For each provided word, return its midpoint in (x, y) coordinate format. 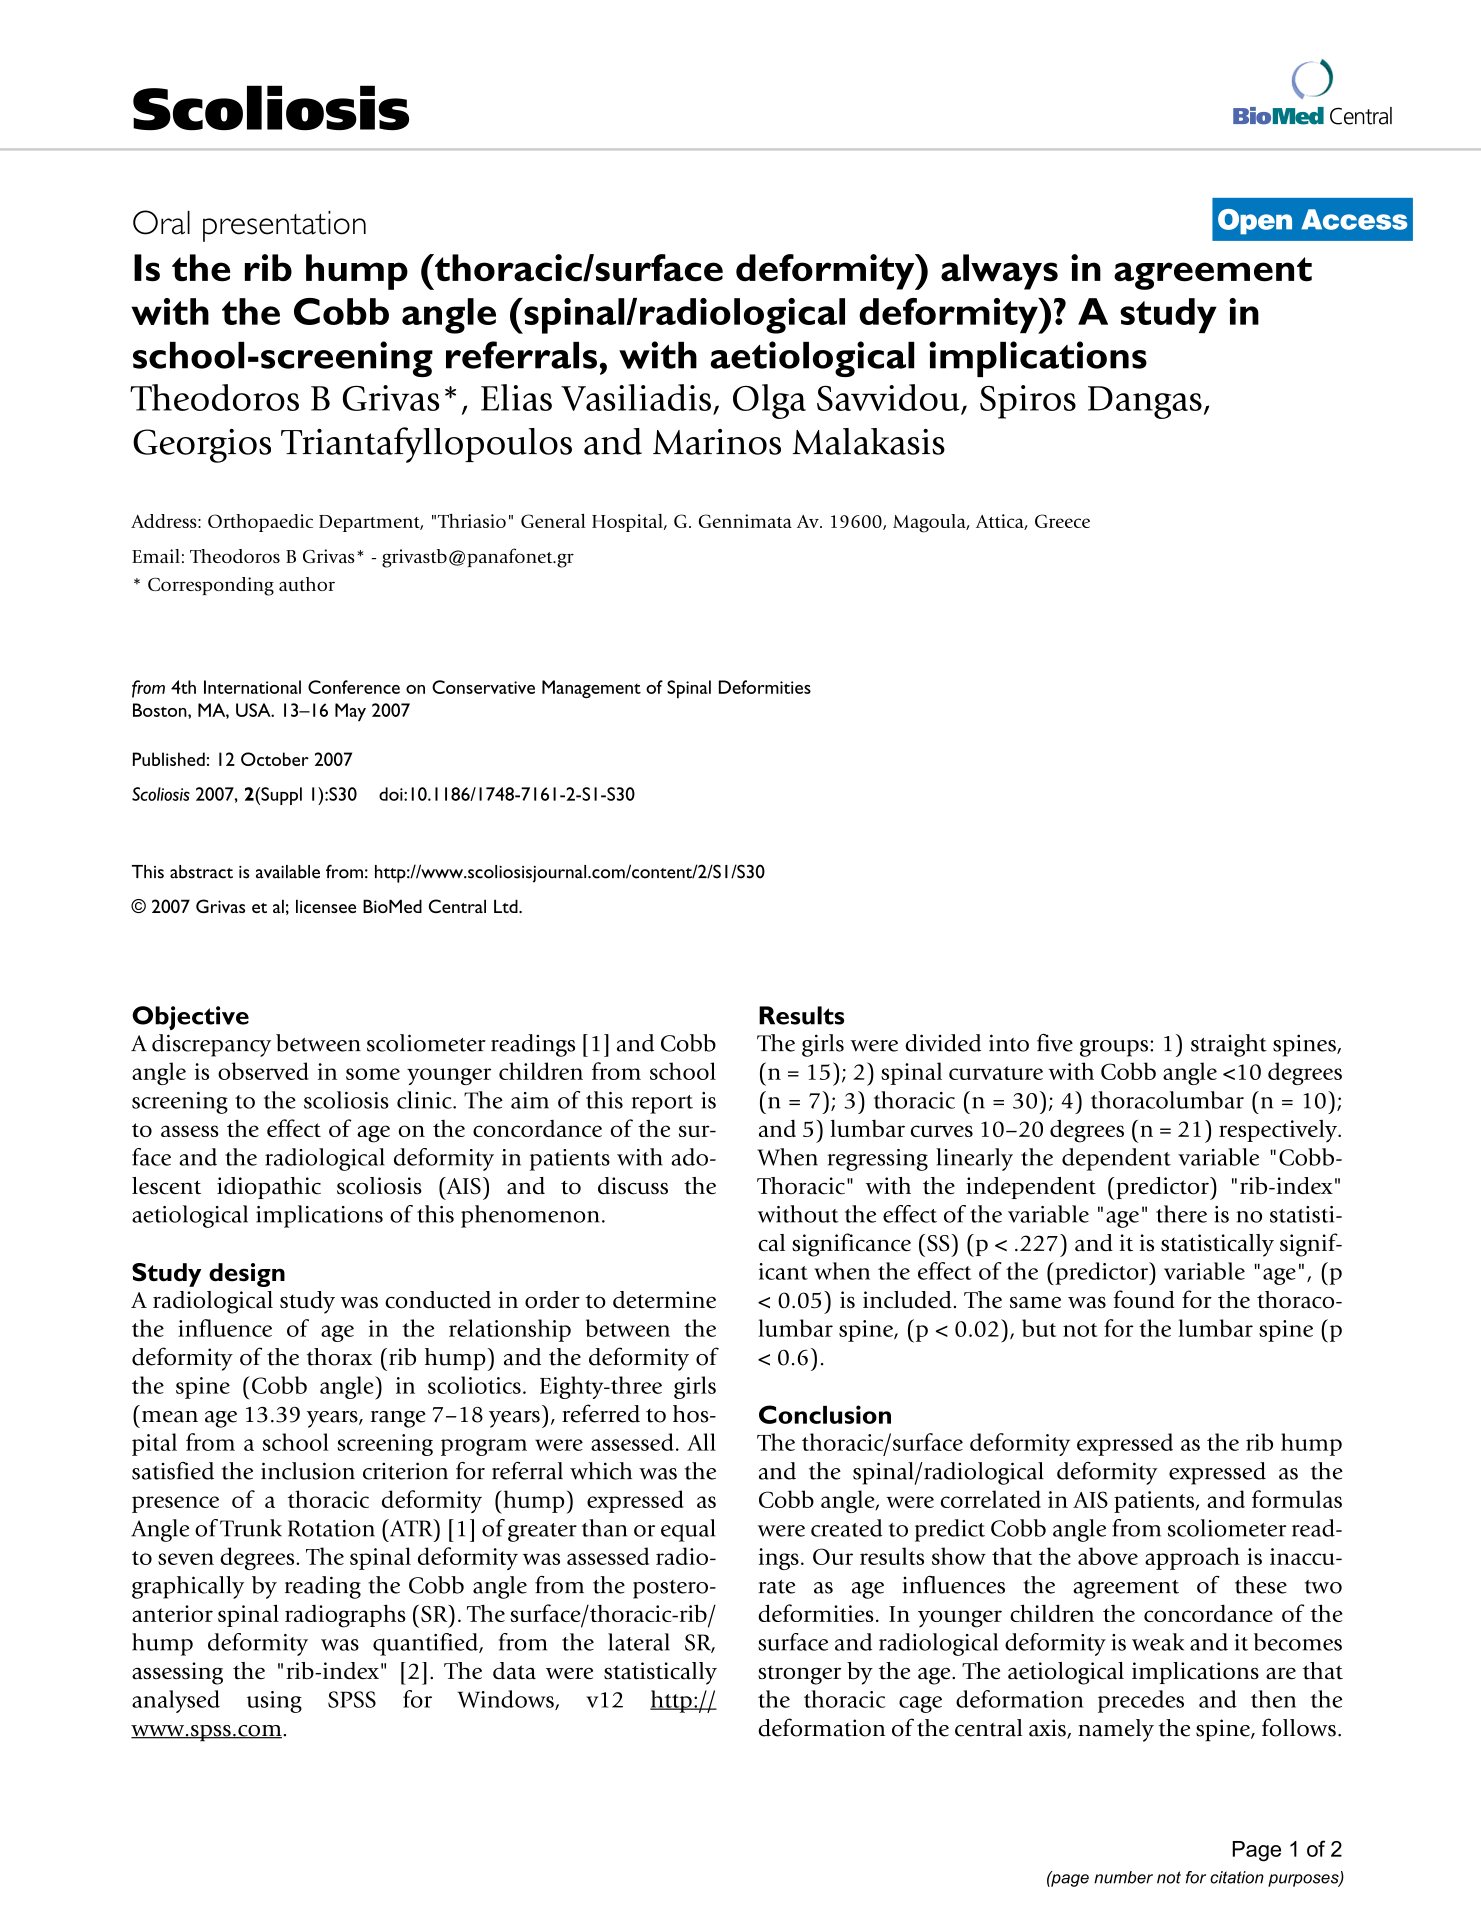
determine (664, 1300)
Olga (769, 401)
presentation (284, 226)
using (274, 1702)
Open (1255, 222)
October (275, 759)
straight (1229, 1045)
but (1039, 1328)
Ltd (507, 906)
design (247, 1275)
